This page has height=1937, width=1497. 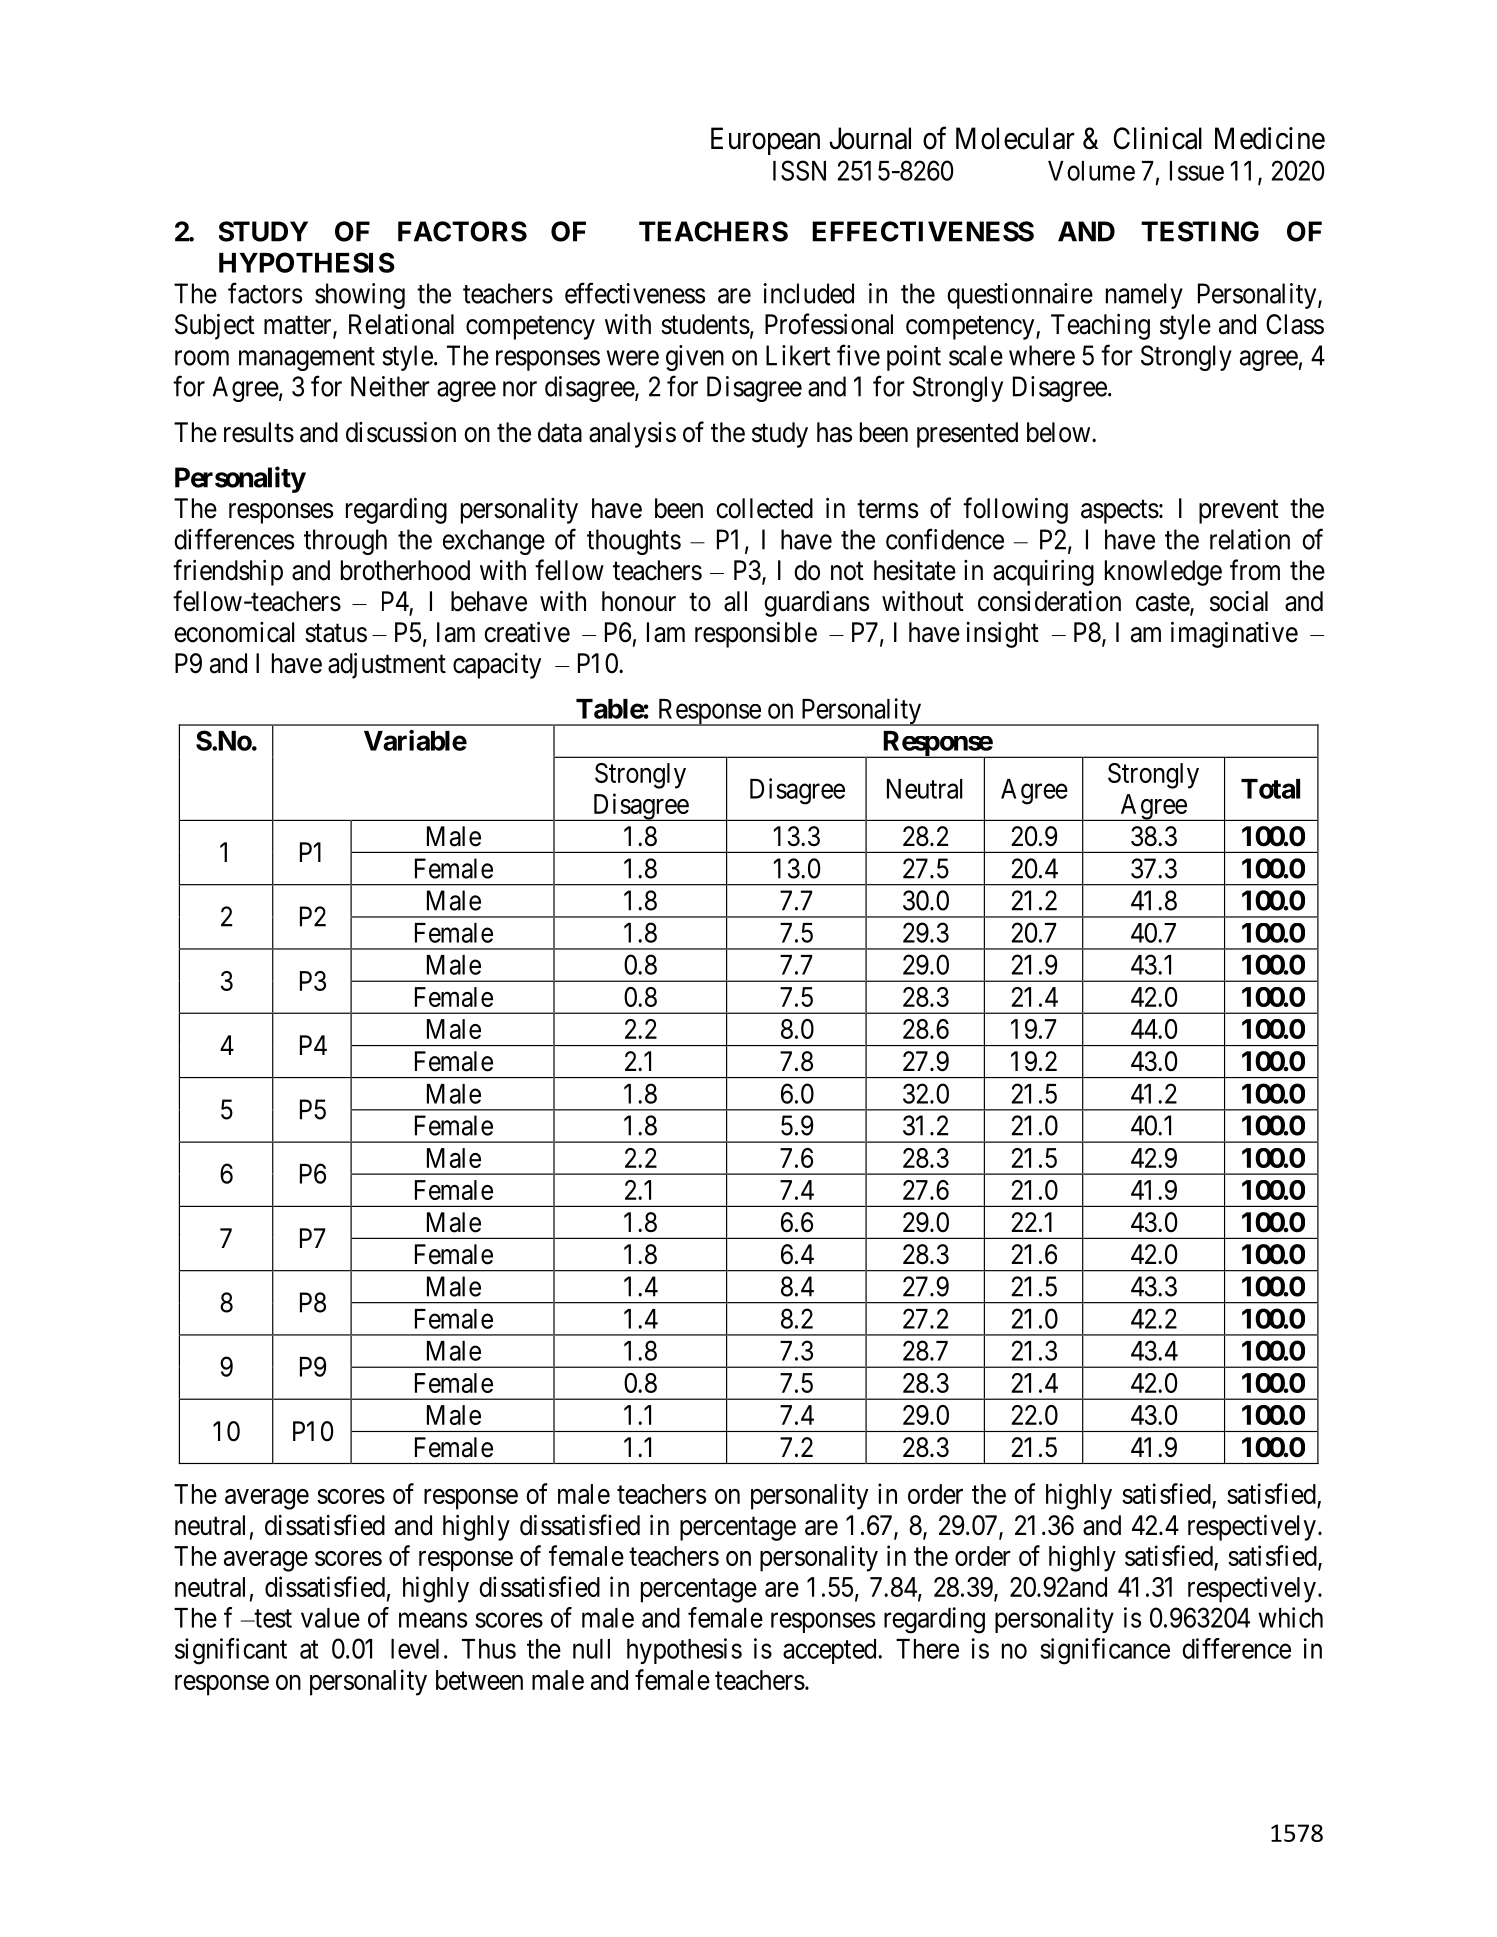 I want to click on Issue, so click(x=1197, y=171).
